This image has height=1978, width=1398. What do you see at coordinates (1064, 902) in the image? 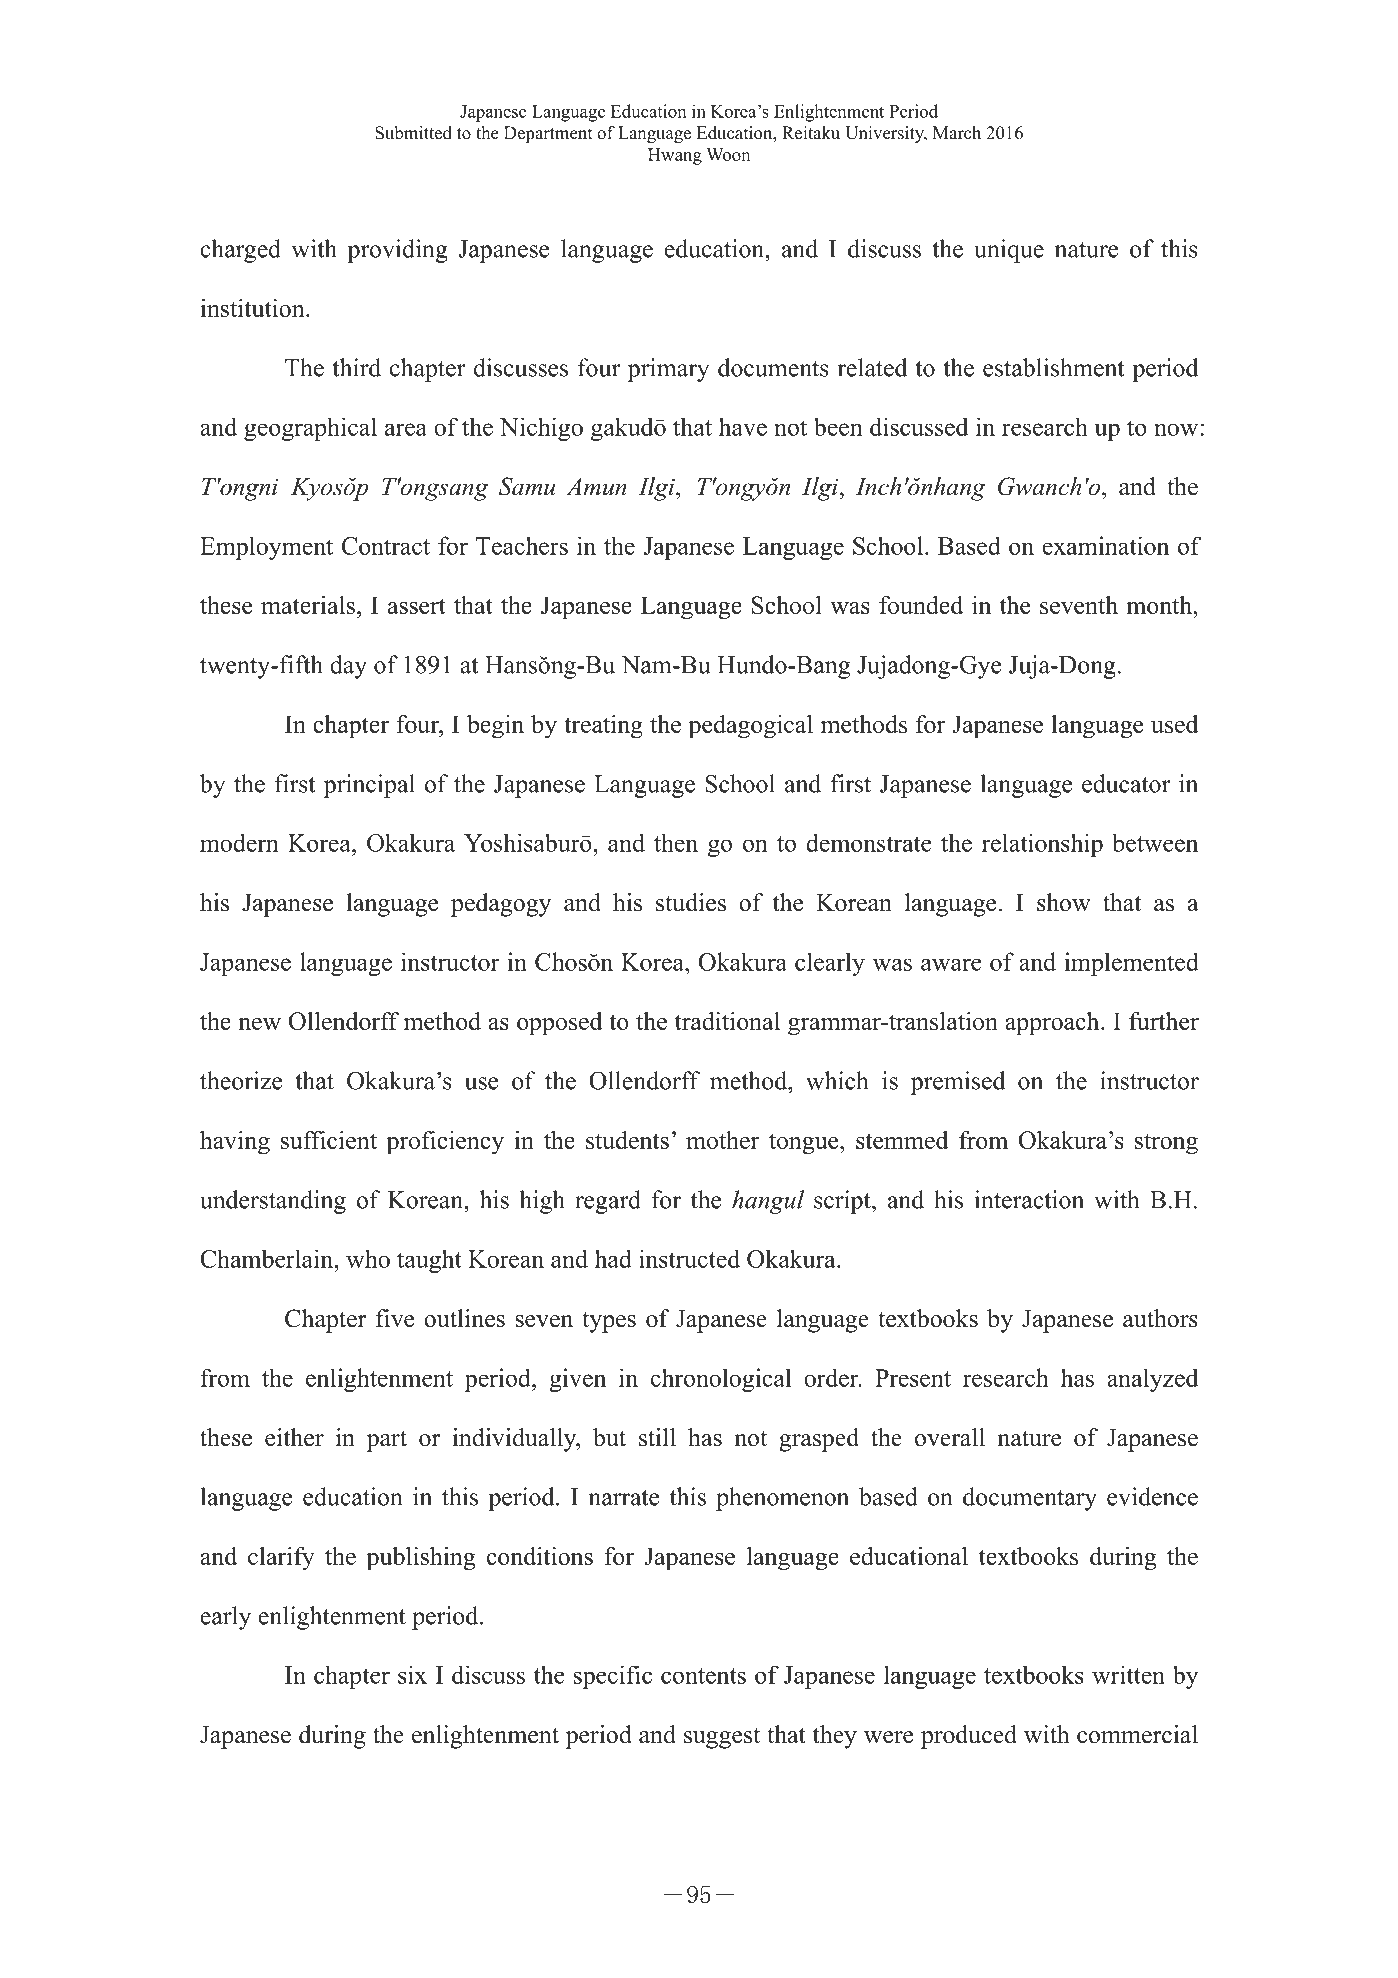
I see `show` at bounding box center [1064, 902].
